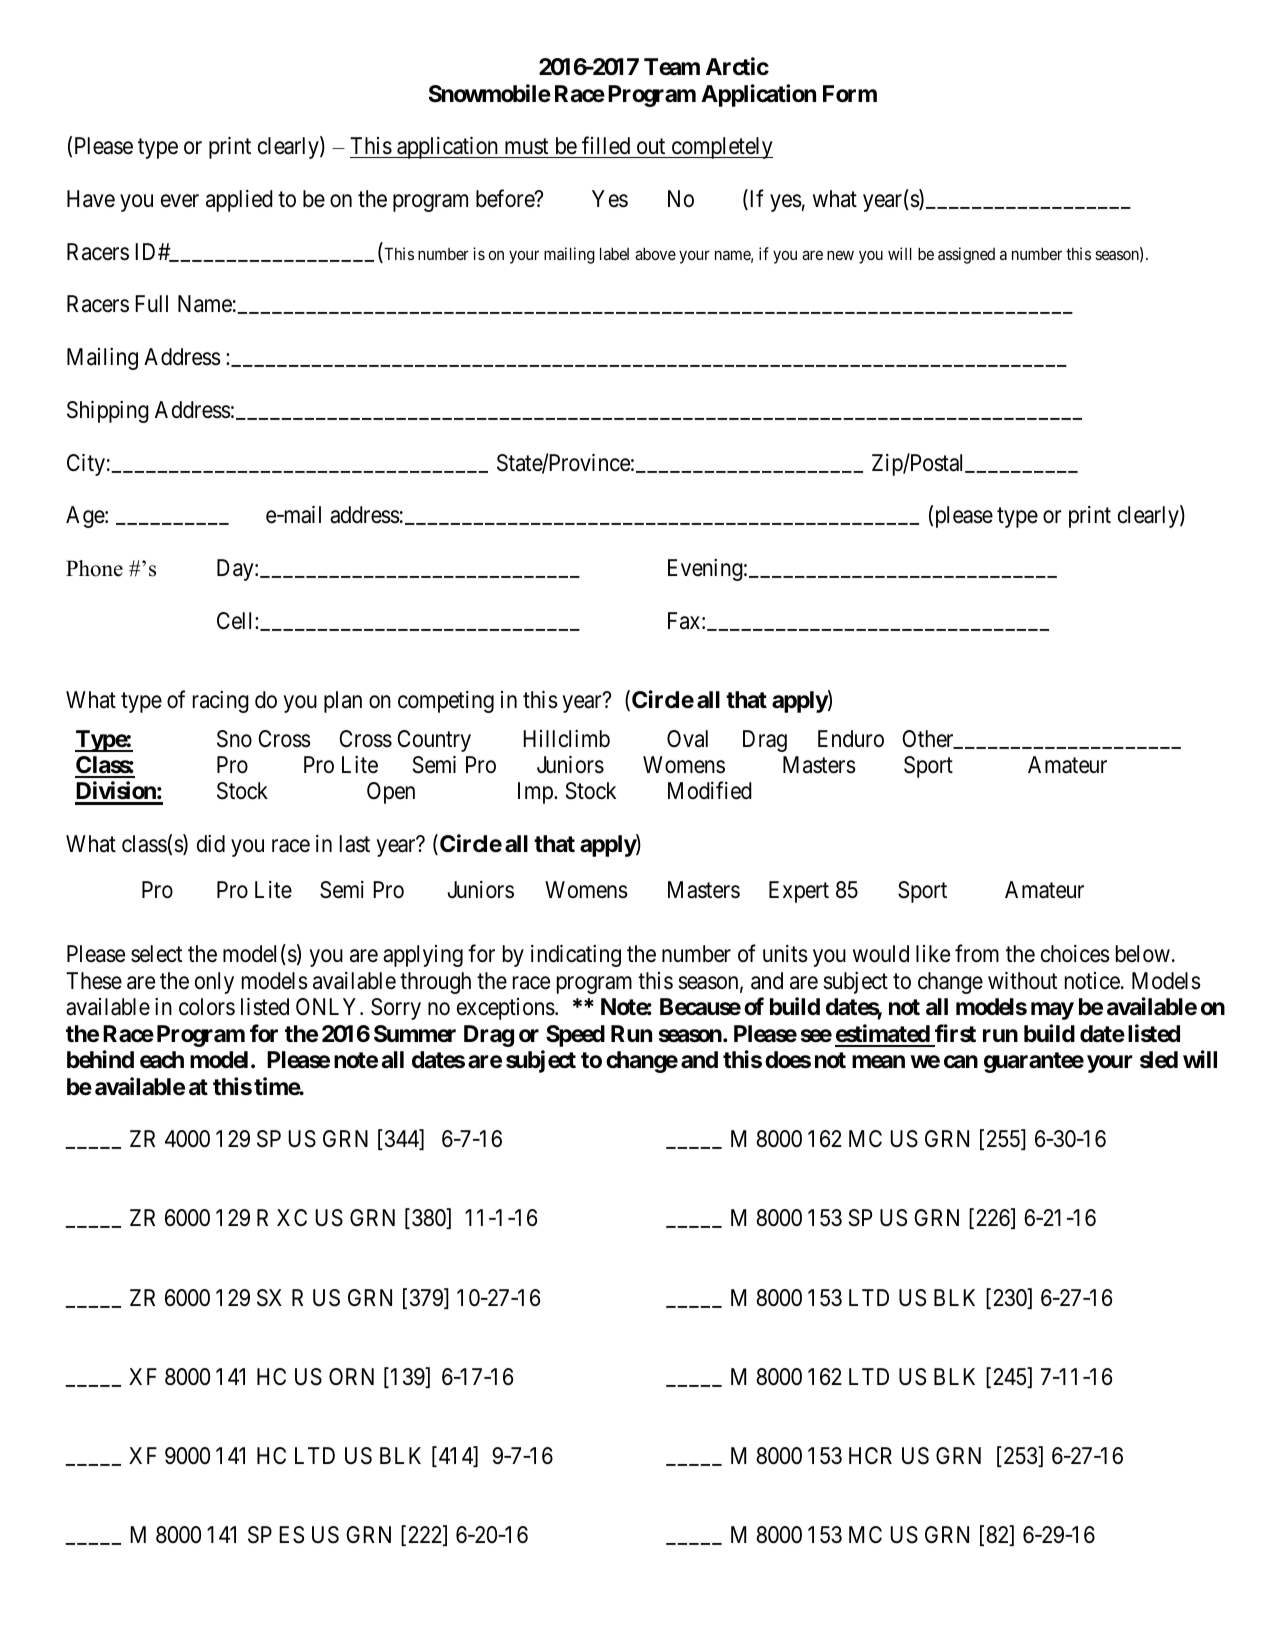 The image size is (1276, 1652). I want to click on Enduro, so click(851, 739).
